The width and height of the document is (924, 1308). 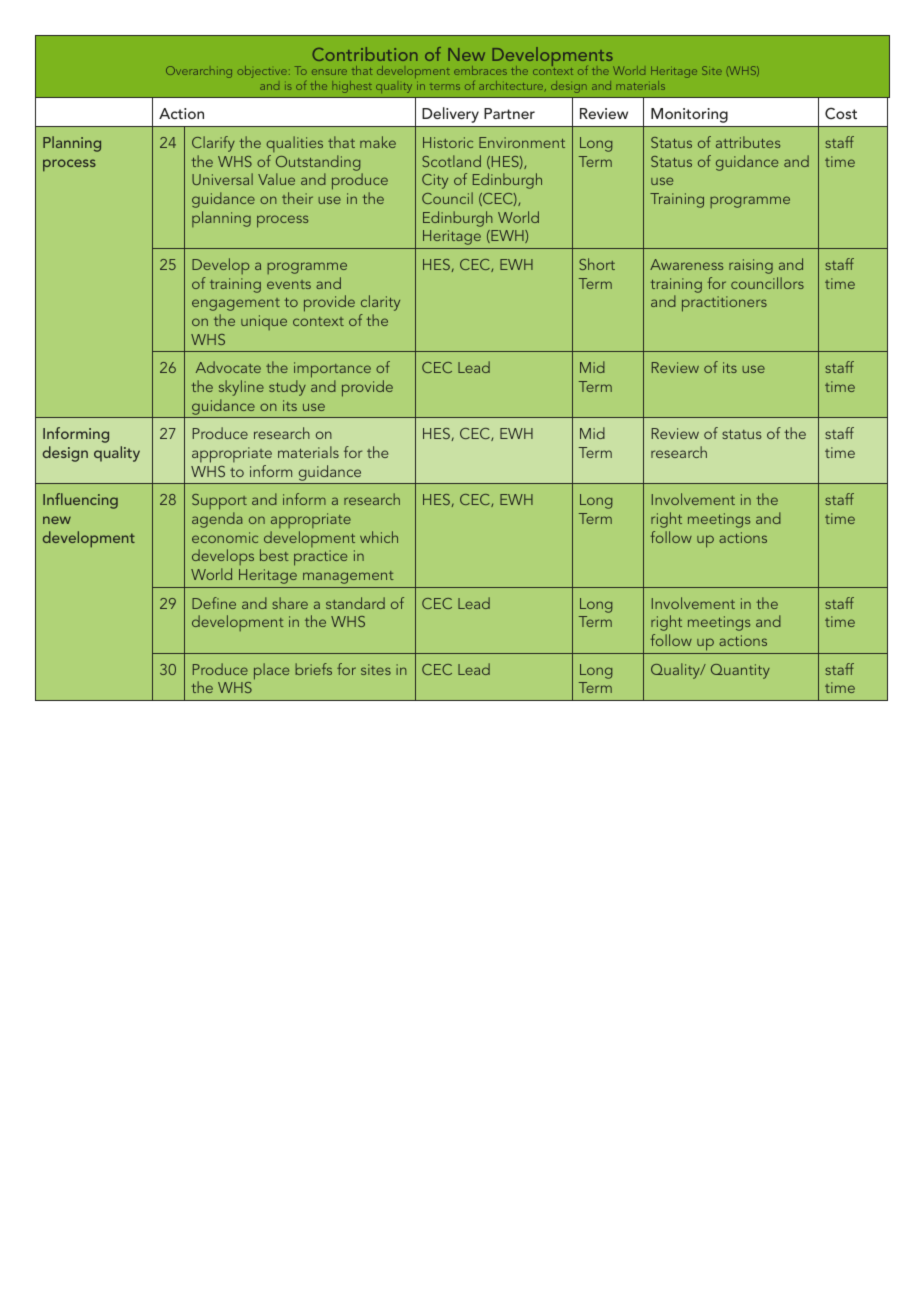 I want to click on place, so click(x=271, y=671).
